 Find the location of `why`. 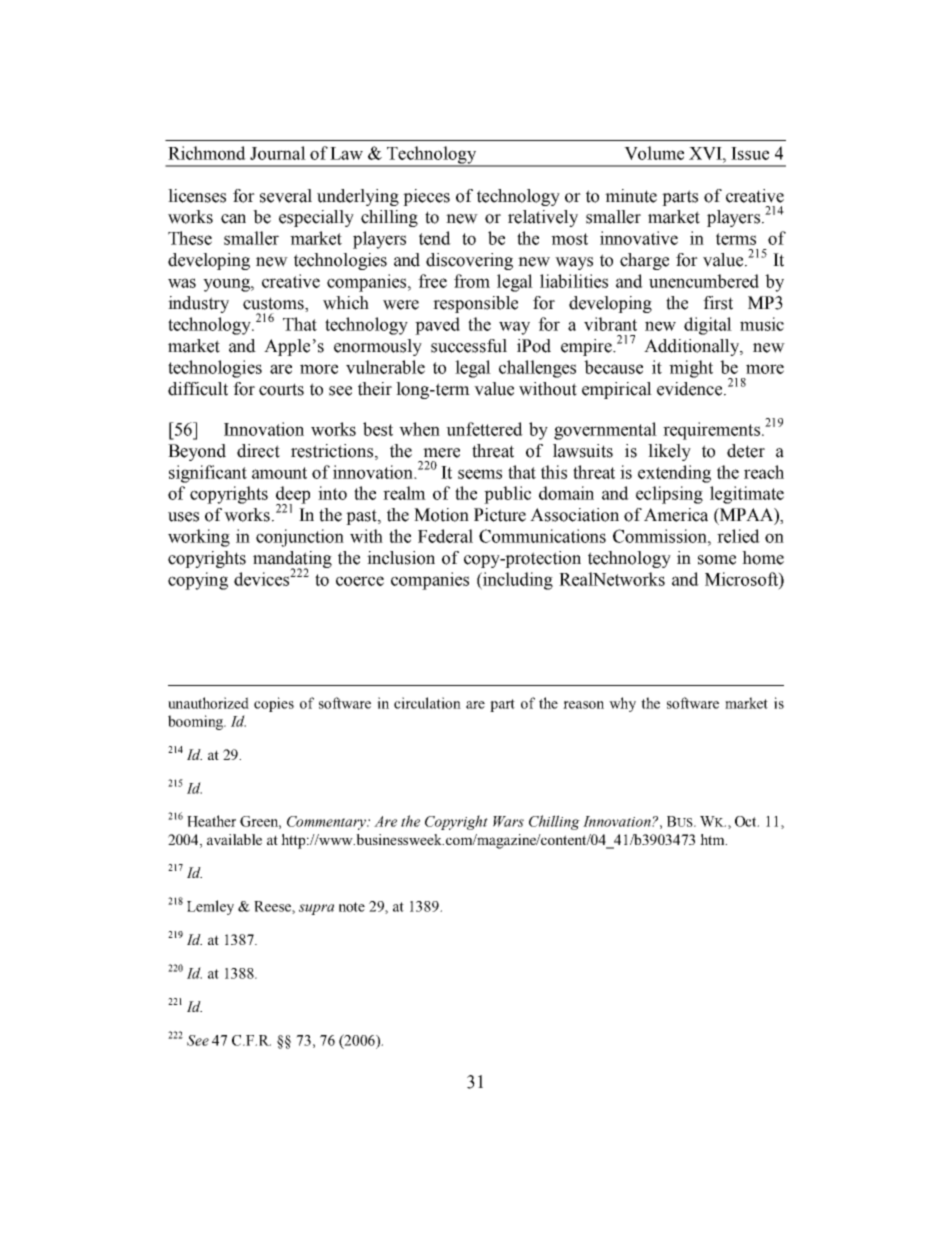

why is located at coordinates (622, 704).
